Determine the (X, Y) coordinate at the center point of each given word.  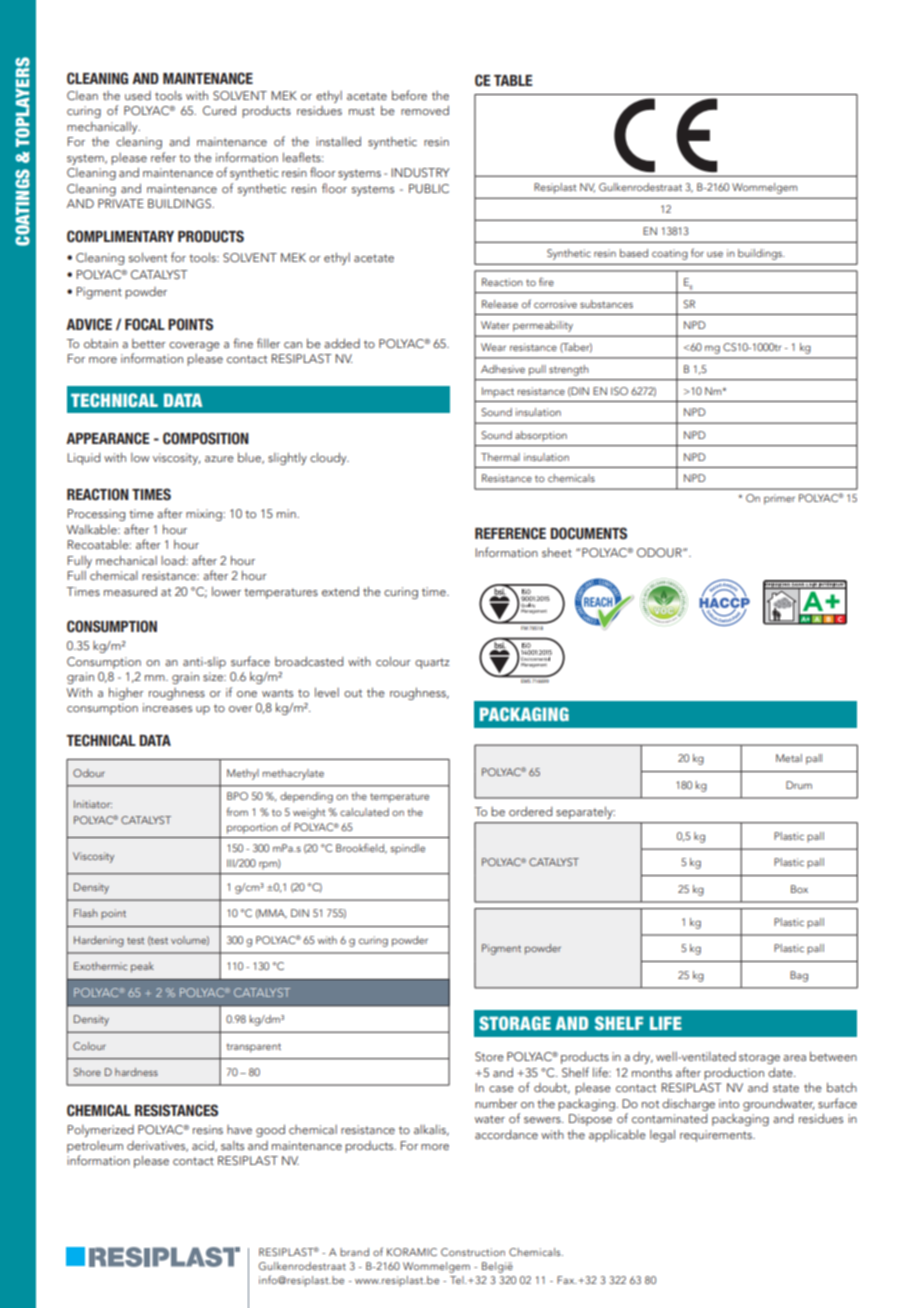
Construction (473, 1252)
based (634, 253)
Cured (219, 110)
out (353, 693)
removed (425, 110)
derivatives (157, 1146)
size (214, 676)
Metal (789, 758)
